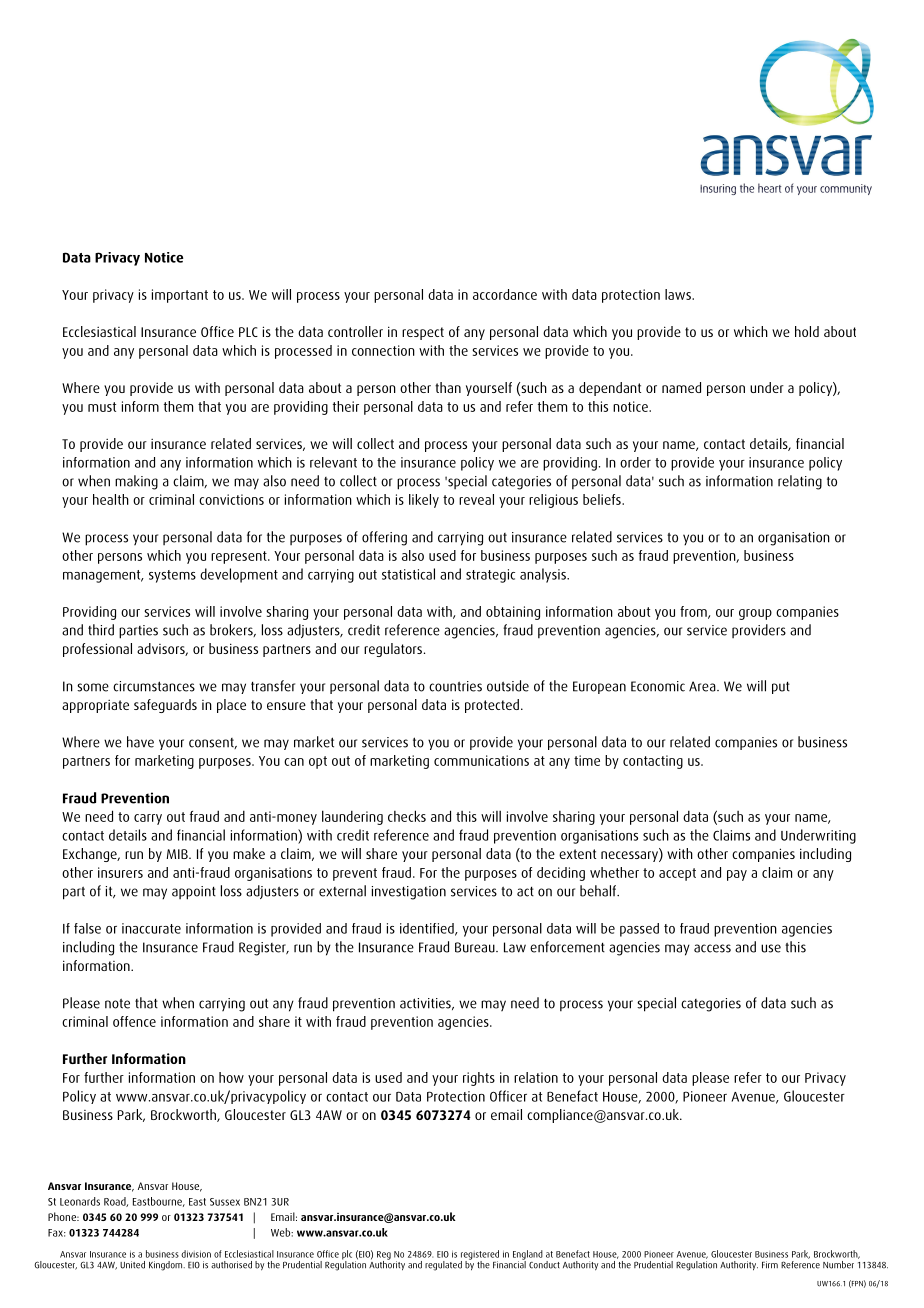  I want to click on Bureau, so click(476, 947).
